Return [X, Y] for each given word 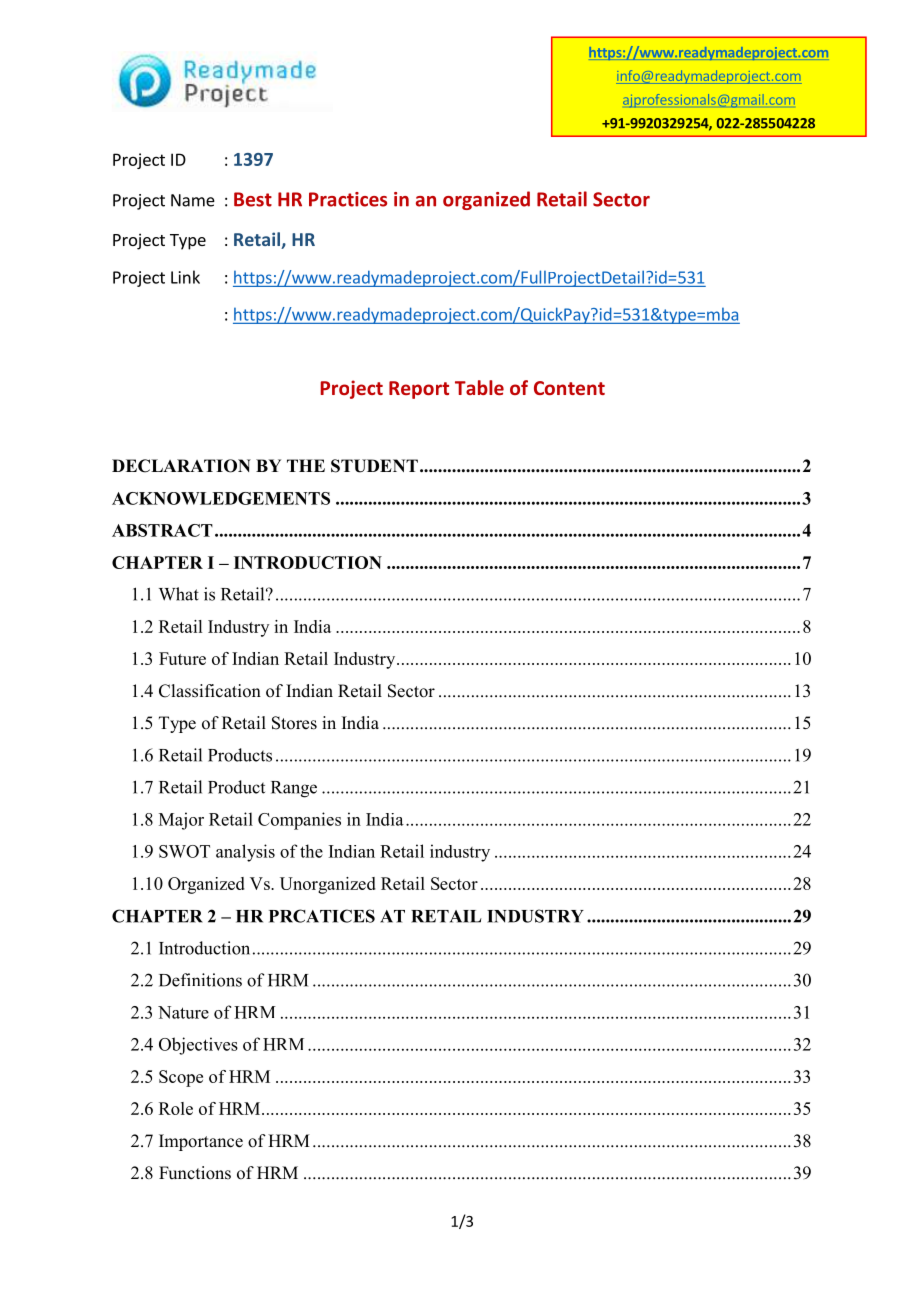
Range [294, 789]
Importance [201, 1142]
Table [479, 387]
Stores [294, 723]
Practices [348, 199]
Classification [210, 691]
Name [193, 200]
